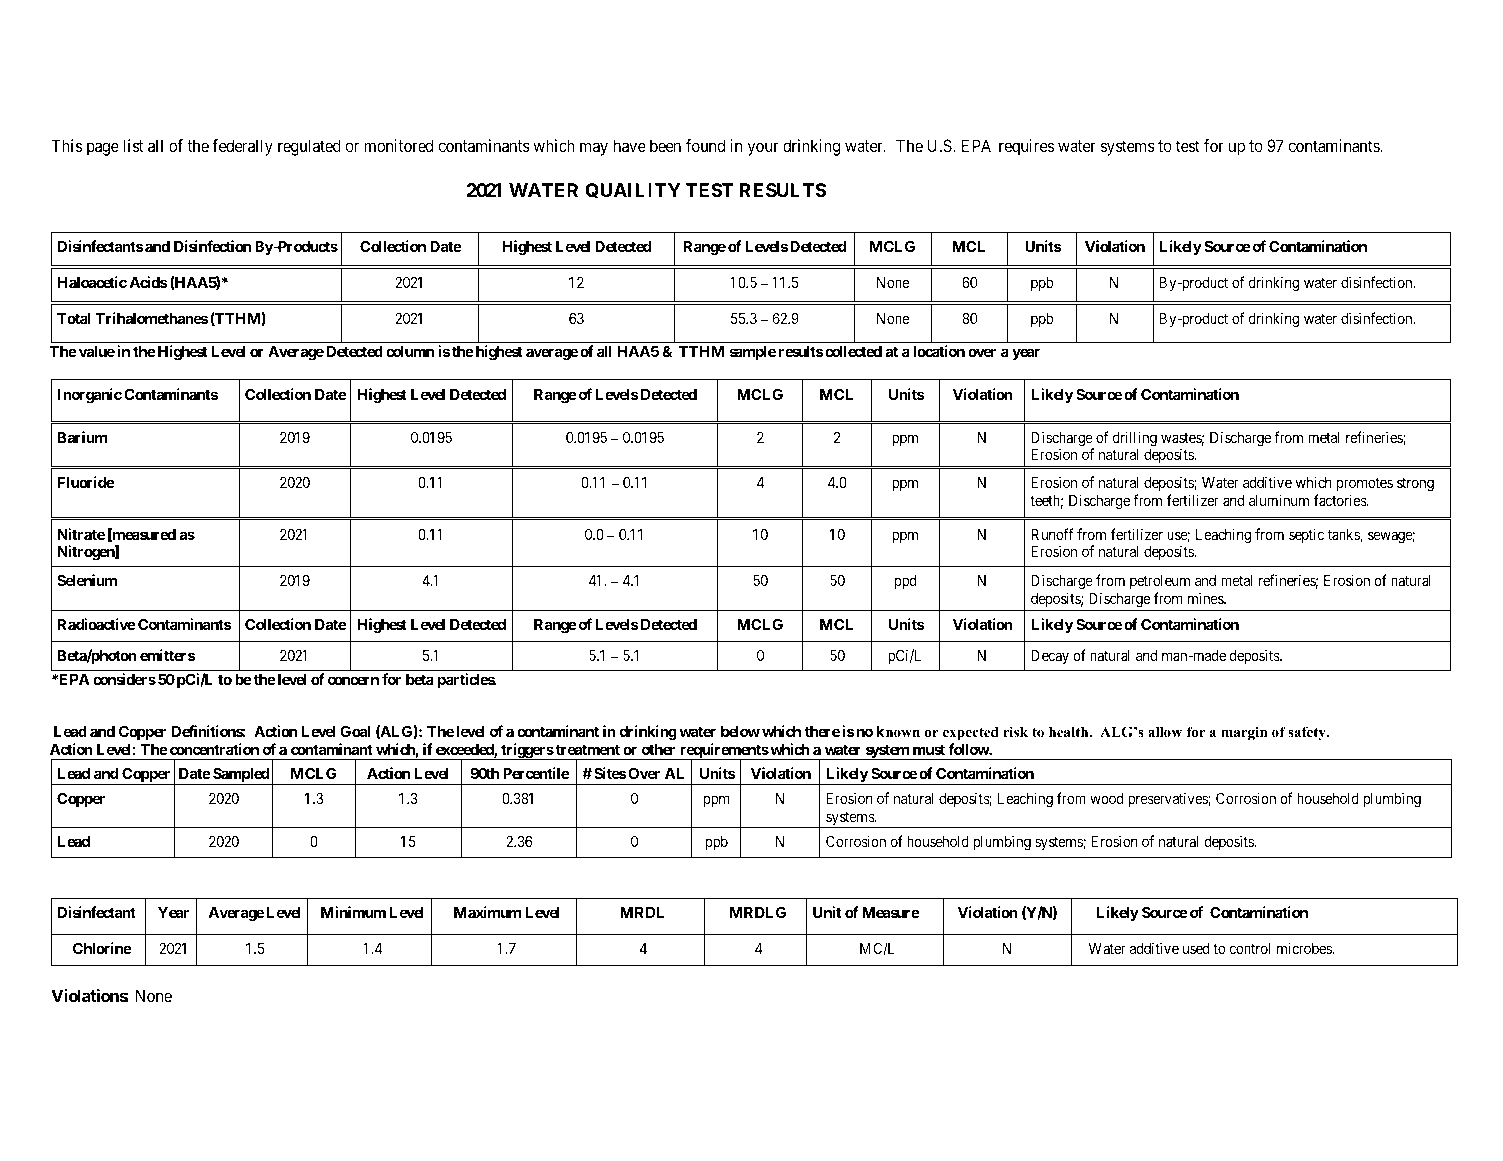 This screenshot has width=1503, height=1161. I want to click on requires, so click(1026, 147).
